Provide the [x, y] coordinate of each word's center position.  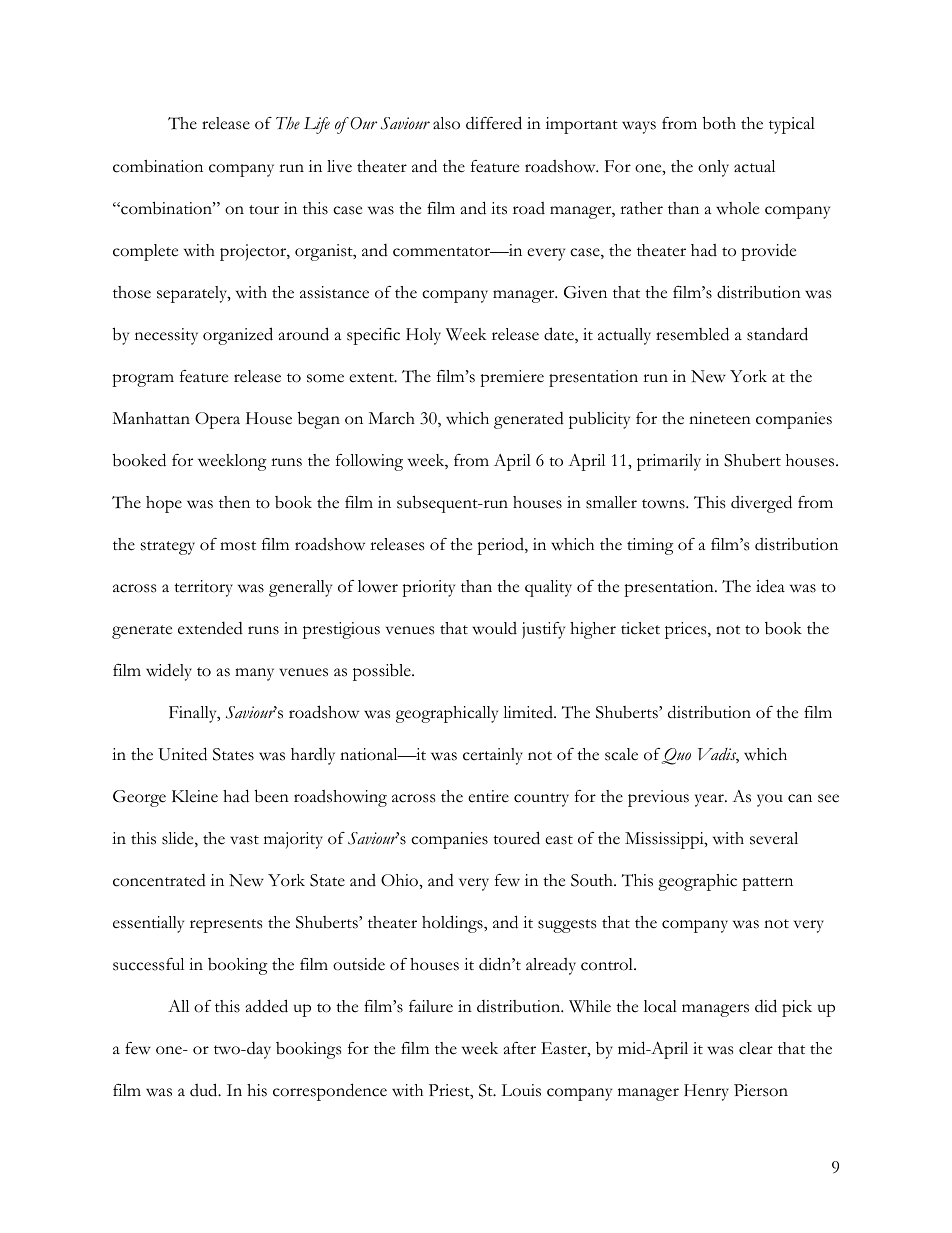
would [494, 628]
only [713, 168]
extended [210, 628]
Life [317, 125]
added [267, 1006]
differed [494, 123]
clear [756, 1048]
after [520, 1048]
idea [770, 586]
